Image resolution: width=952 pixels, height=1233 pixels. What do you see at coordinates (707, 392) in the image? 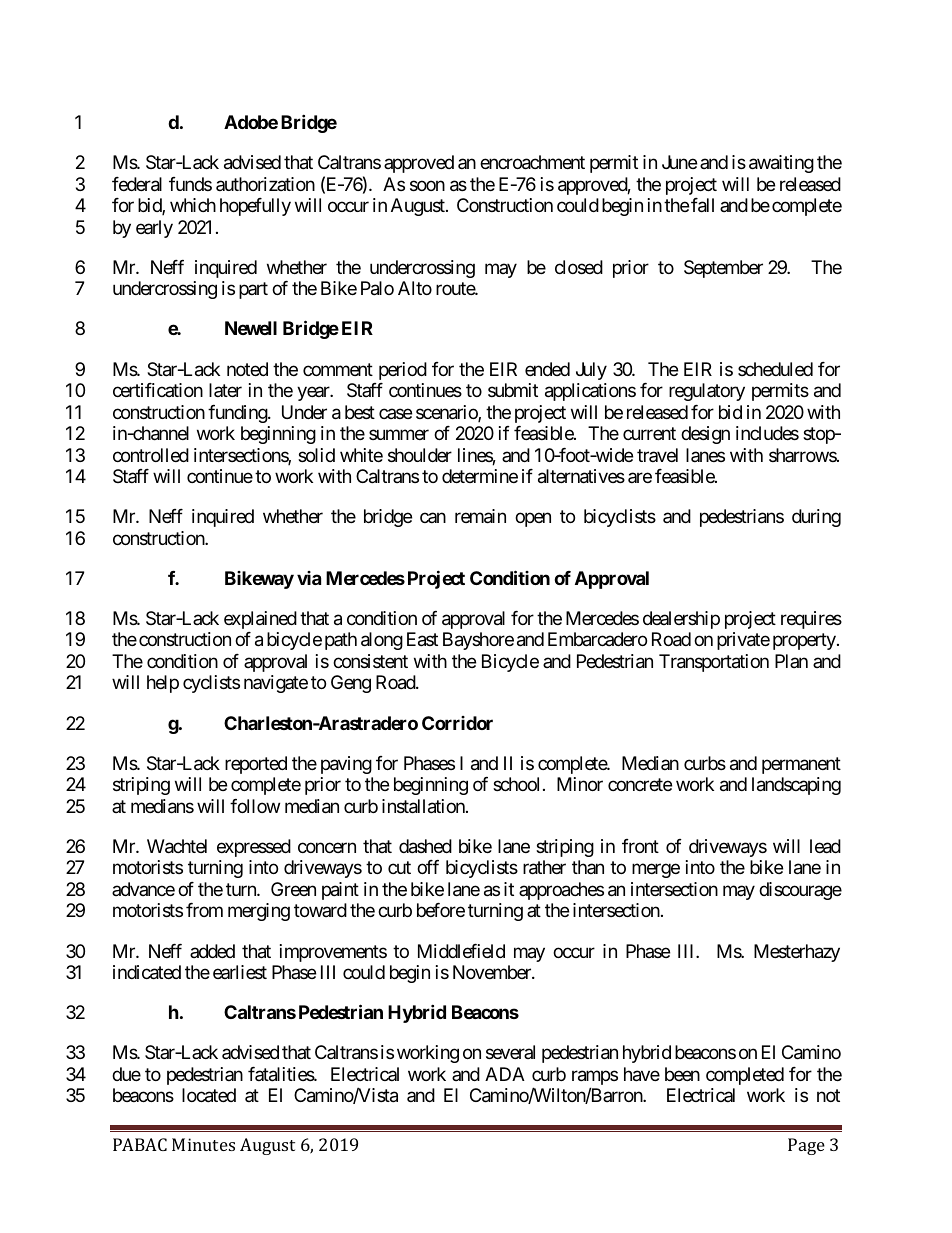
I see `regulatory` at bounding box center [707, 392].
